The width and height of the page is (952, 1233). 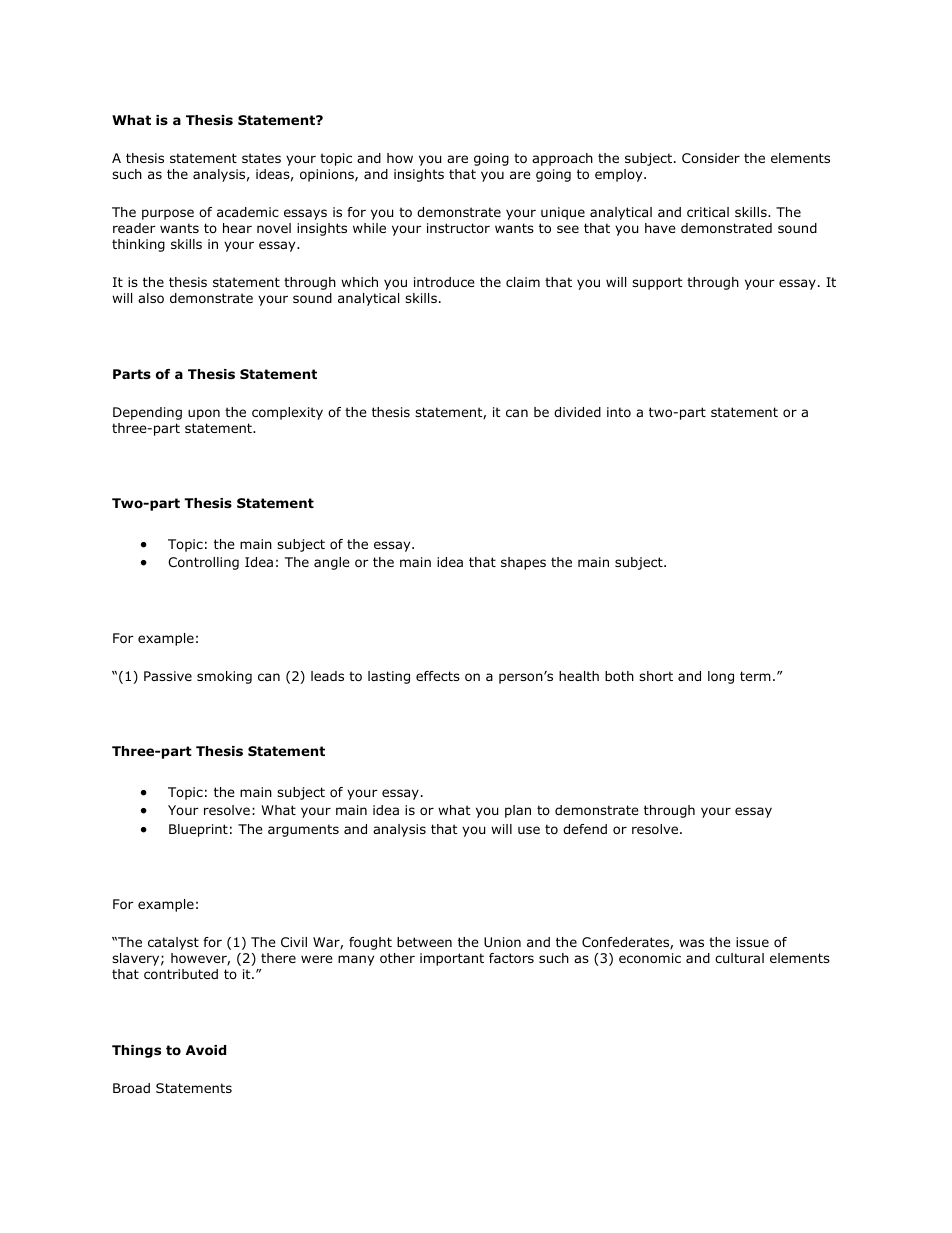 I want to click on economic, so click(x=650, y=958).
